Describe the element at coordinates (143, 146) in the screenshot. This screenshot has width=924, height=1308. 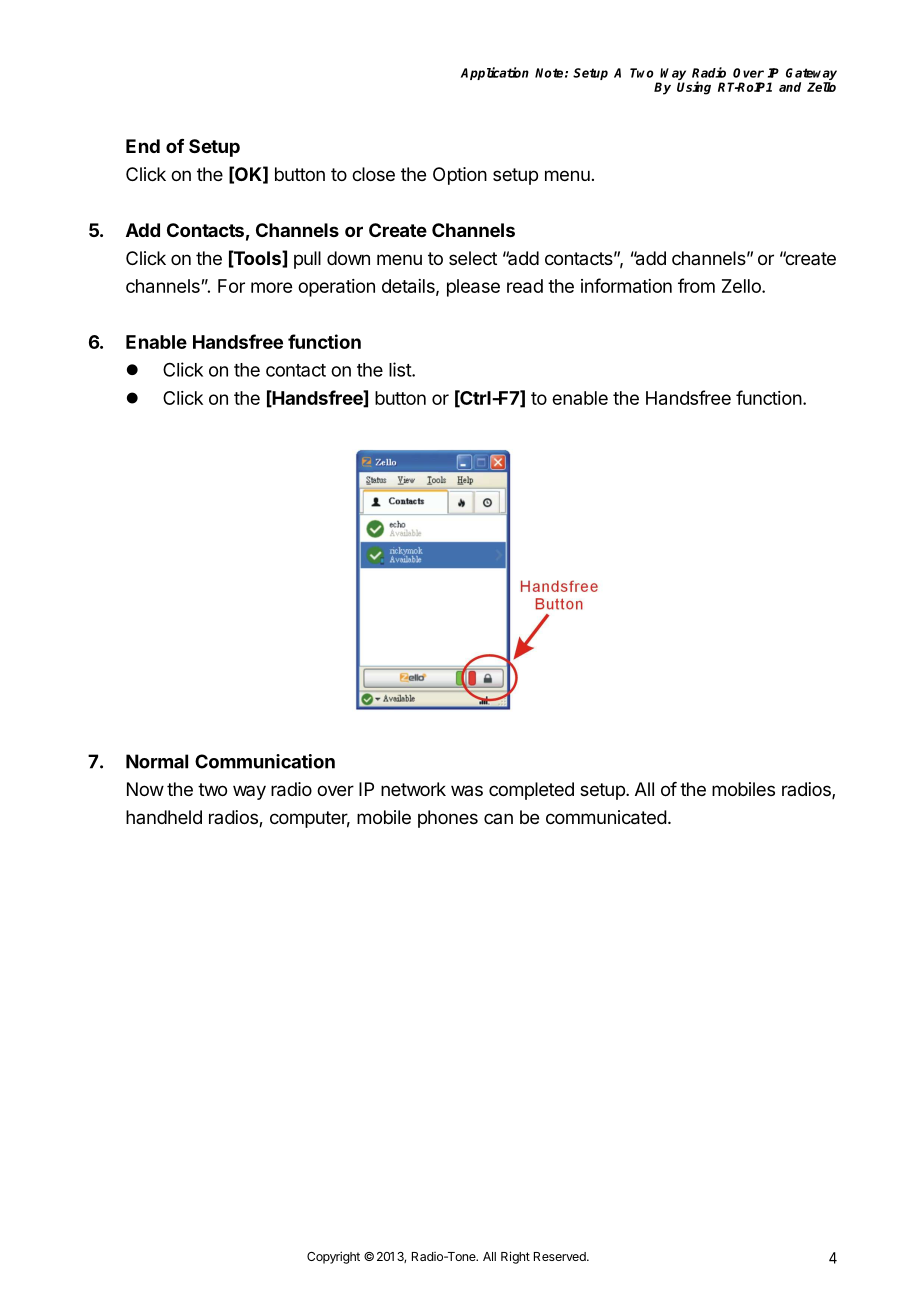
I see `End` at that location.
